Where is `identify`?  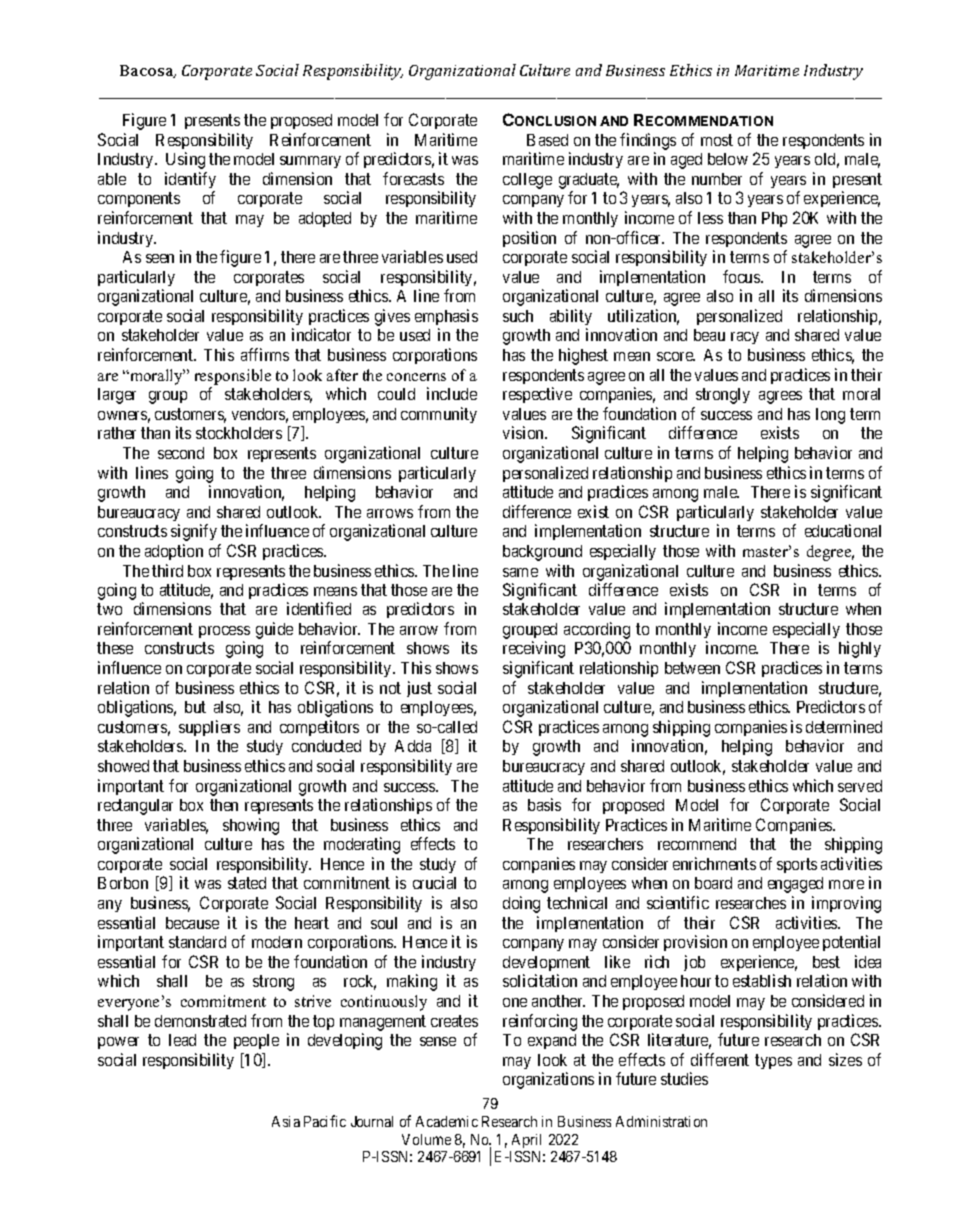 identify is located at coordinates (190, 180).
